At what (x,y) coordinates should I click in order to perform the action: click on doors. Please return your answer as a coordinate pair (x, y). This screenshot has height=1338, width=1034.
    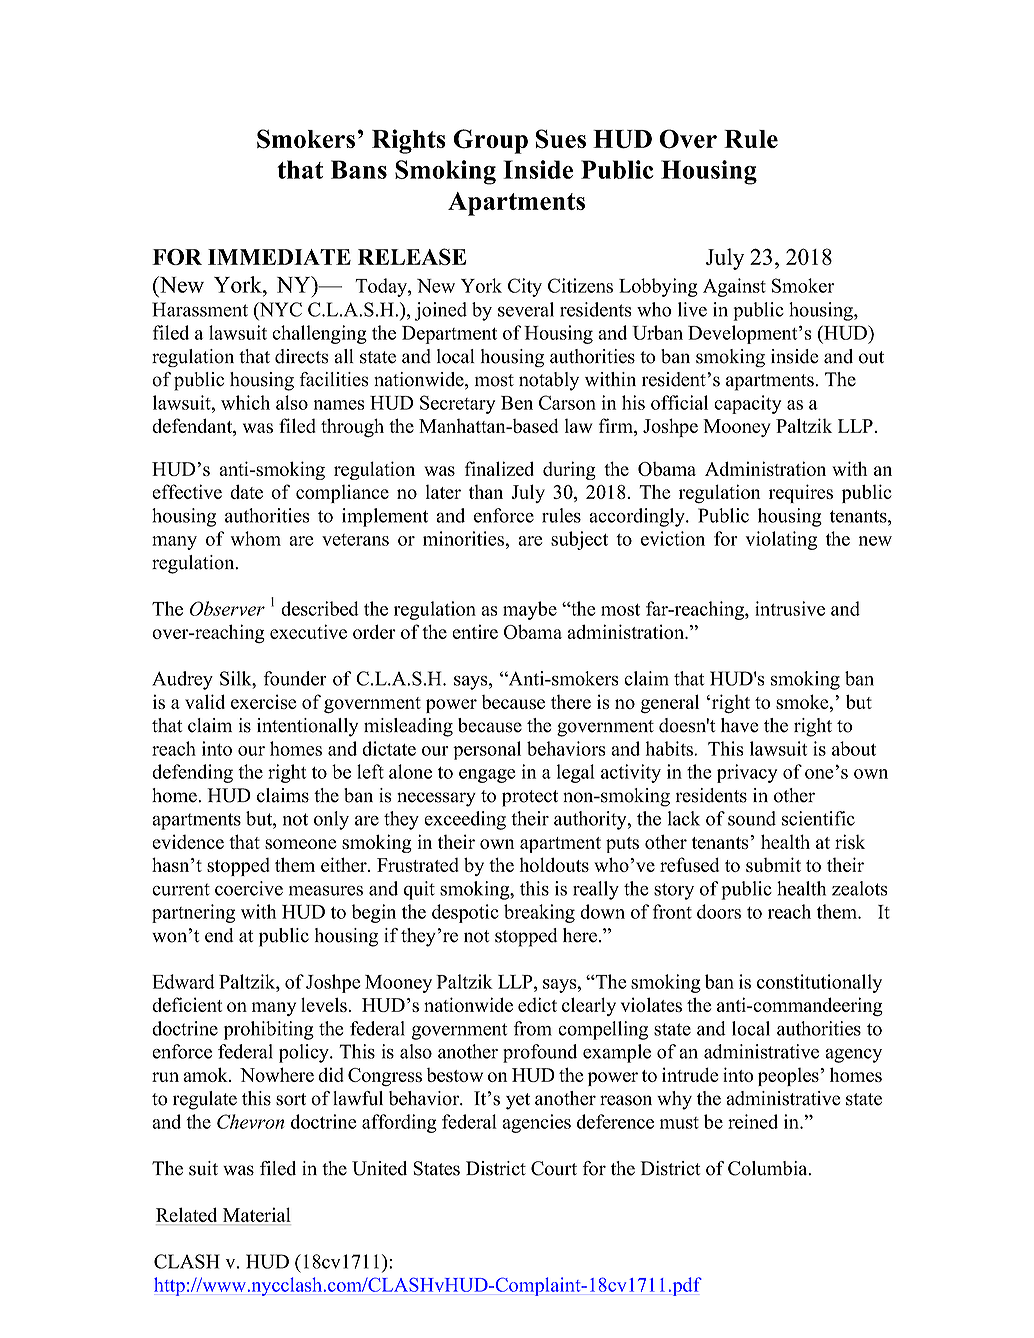
    Looking at the image, I should click on (719, 911).
